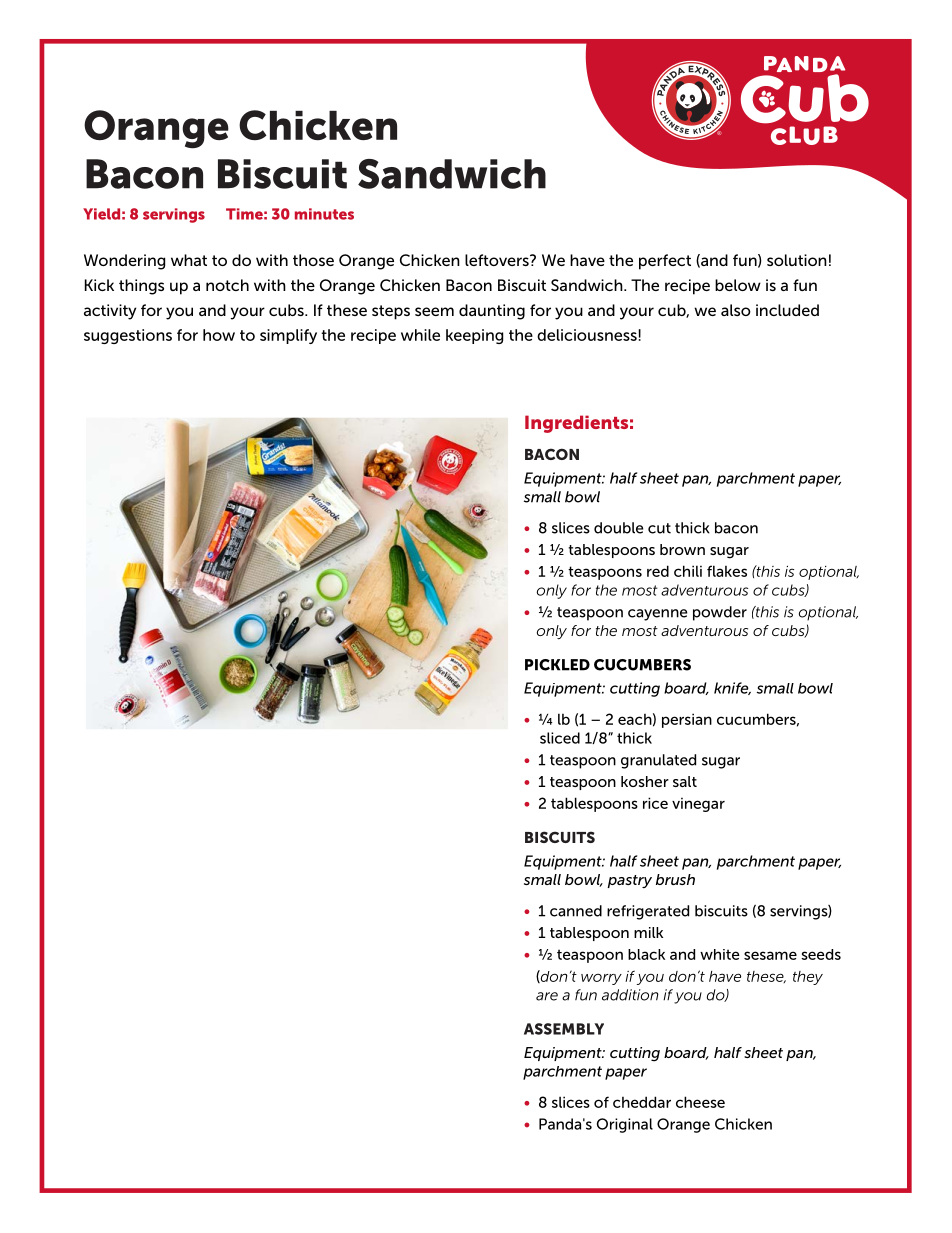 The image size is (952, 1233). What do you see at coordinates (797, 260) in the screenshot?
I see `solution` at bounding box center [797, 260].
